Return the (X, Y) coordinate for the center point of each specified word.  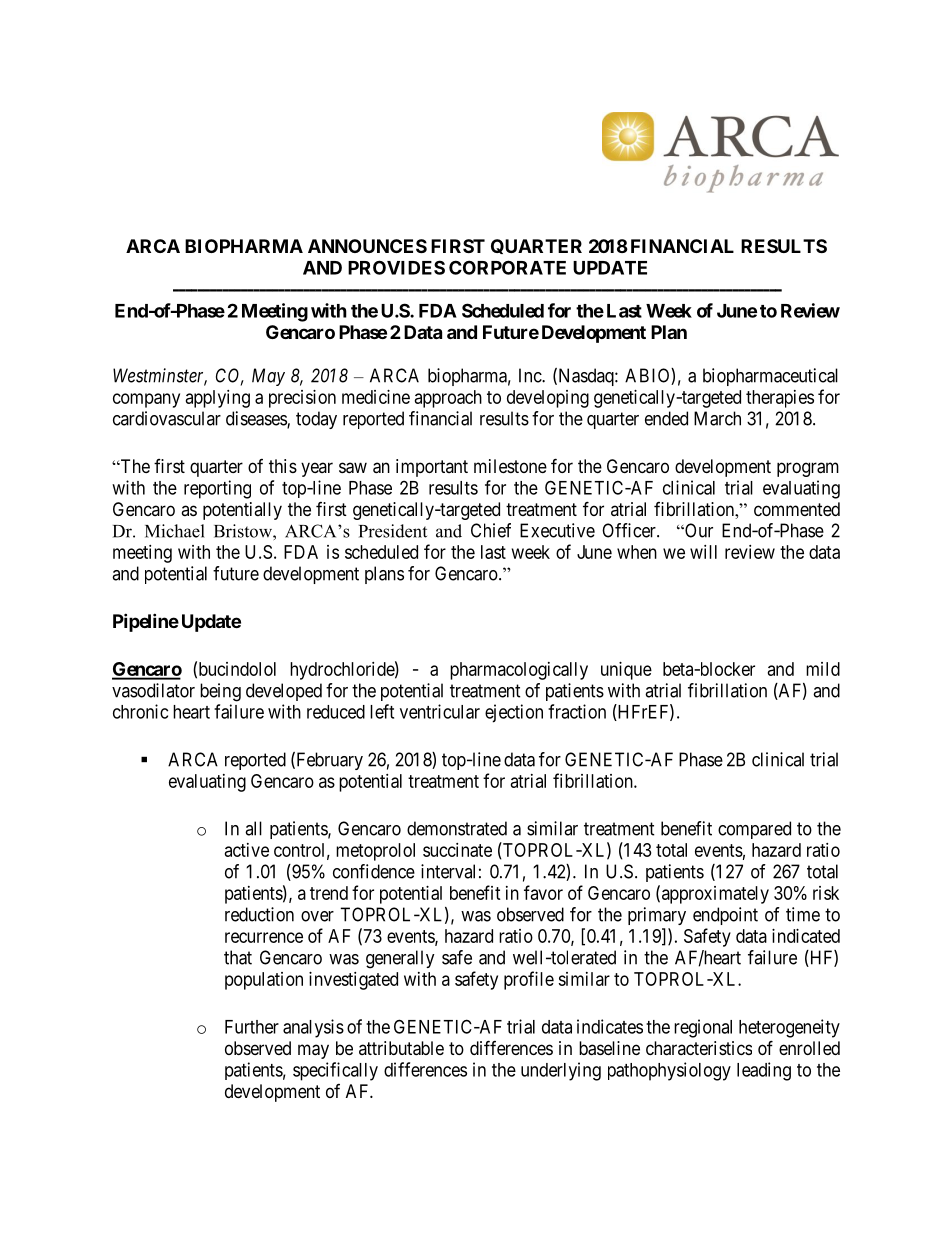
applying (218, 399)
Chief (491, 530)
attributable (401, 1048)
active (247, 850)
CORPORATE (507, 267)
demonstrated (457, 828)
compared (754, 830)
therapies (780, 399)
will (703, 552)
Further (252, 1027)
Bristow (244, 531)
